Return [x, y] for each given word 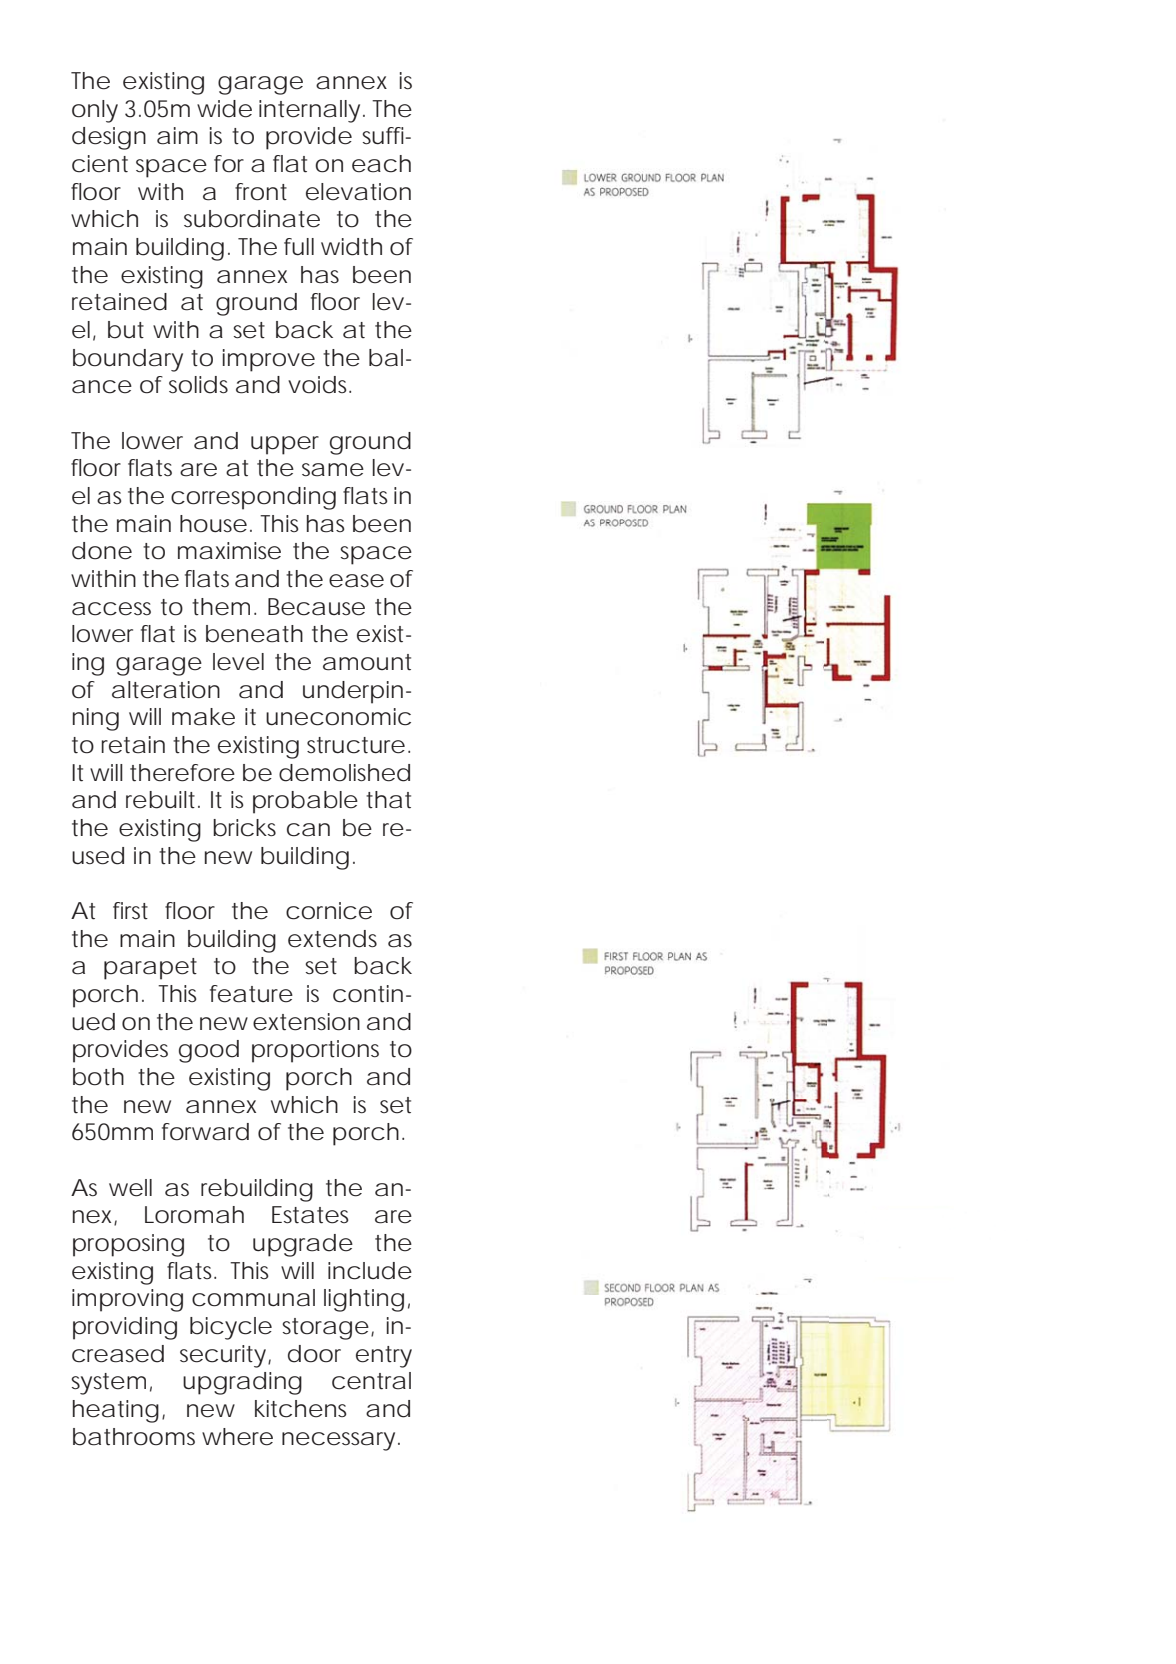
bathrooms [134, 1437]
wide [224, 109]
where [237, 1437]
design [109, 138]
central [371, 1381]
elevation [358, 192]
